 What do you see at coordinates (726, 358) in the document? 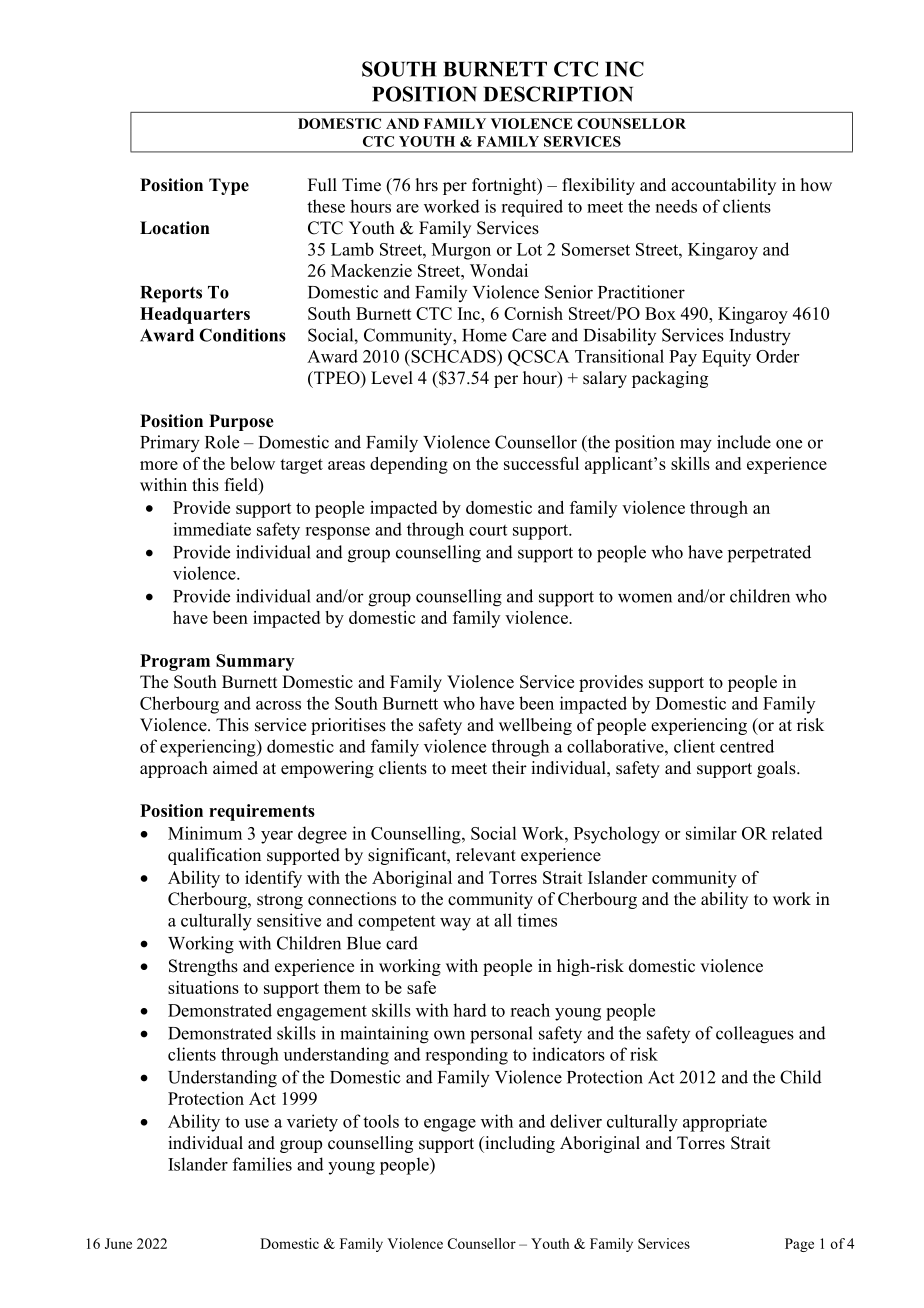
I see `Equity` at bounding box center [726, 358].
